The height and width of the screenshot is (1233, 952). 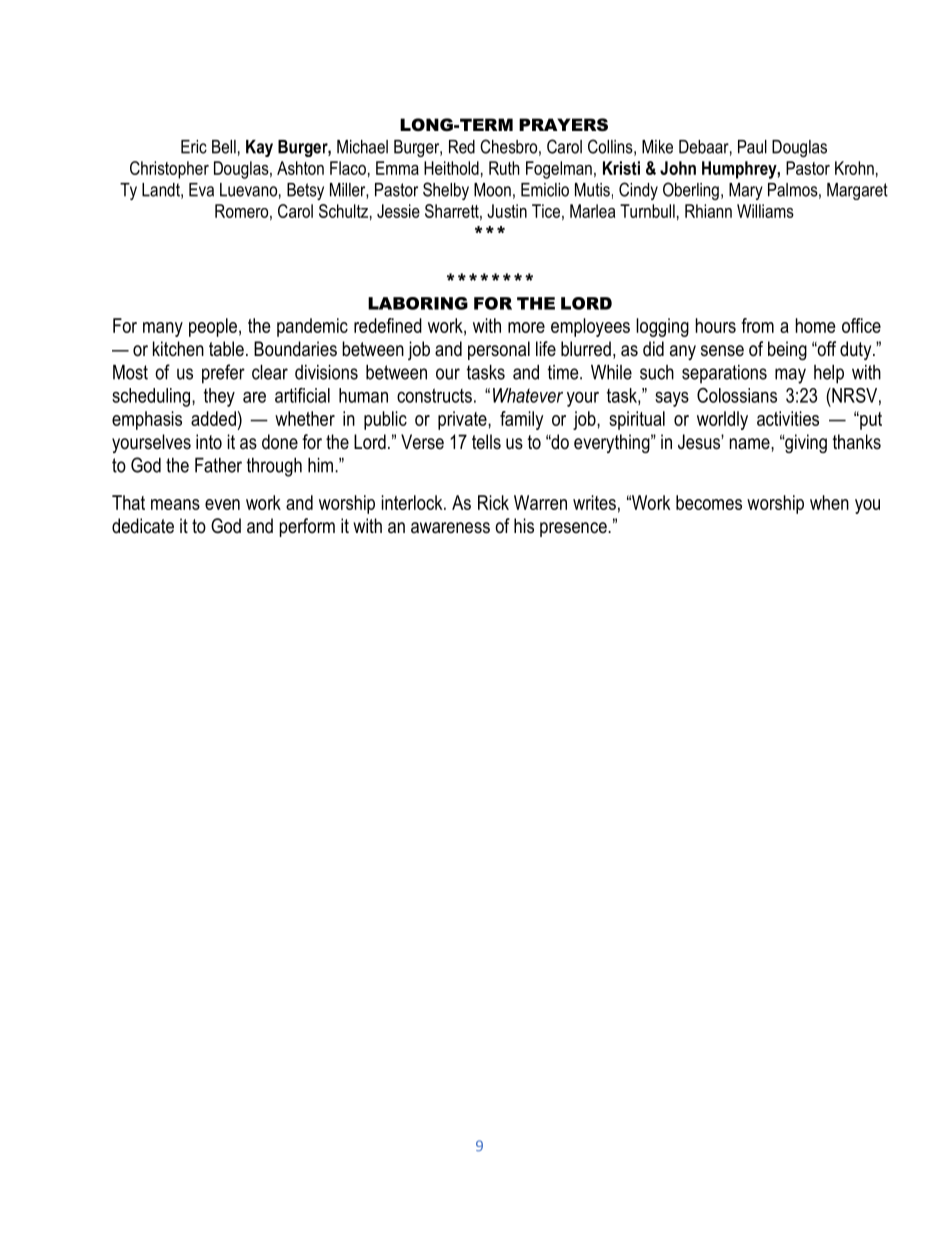 I want to click on PRAYERS, so click(x=563, y=124).
